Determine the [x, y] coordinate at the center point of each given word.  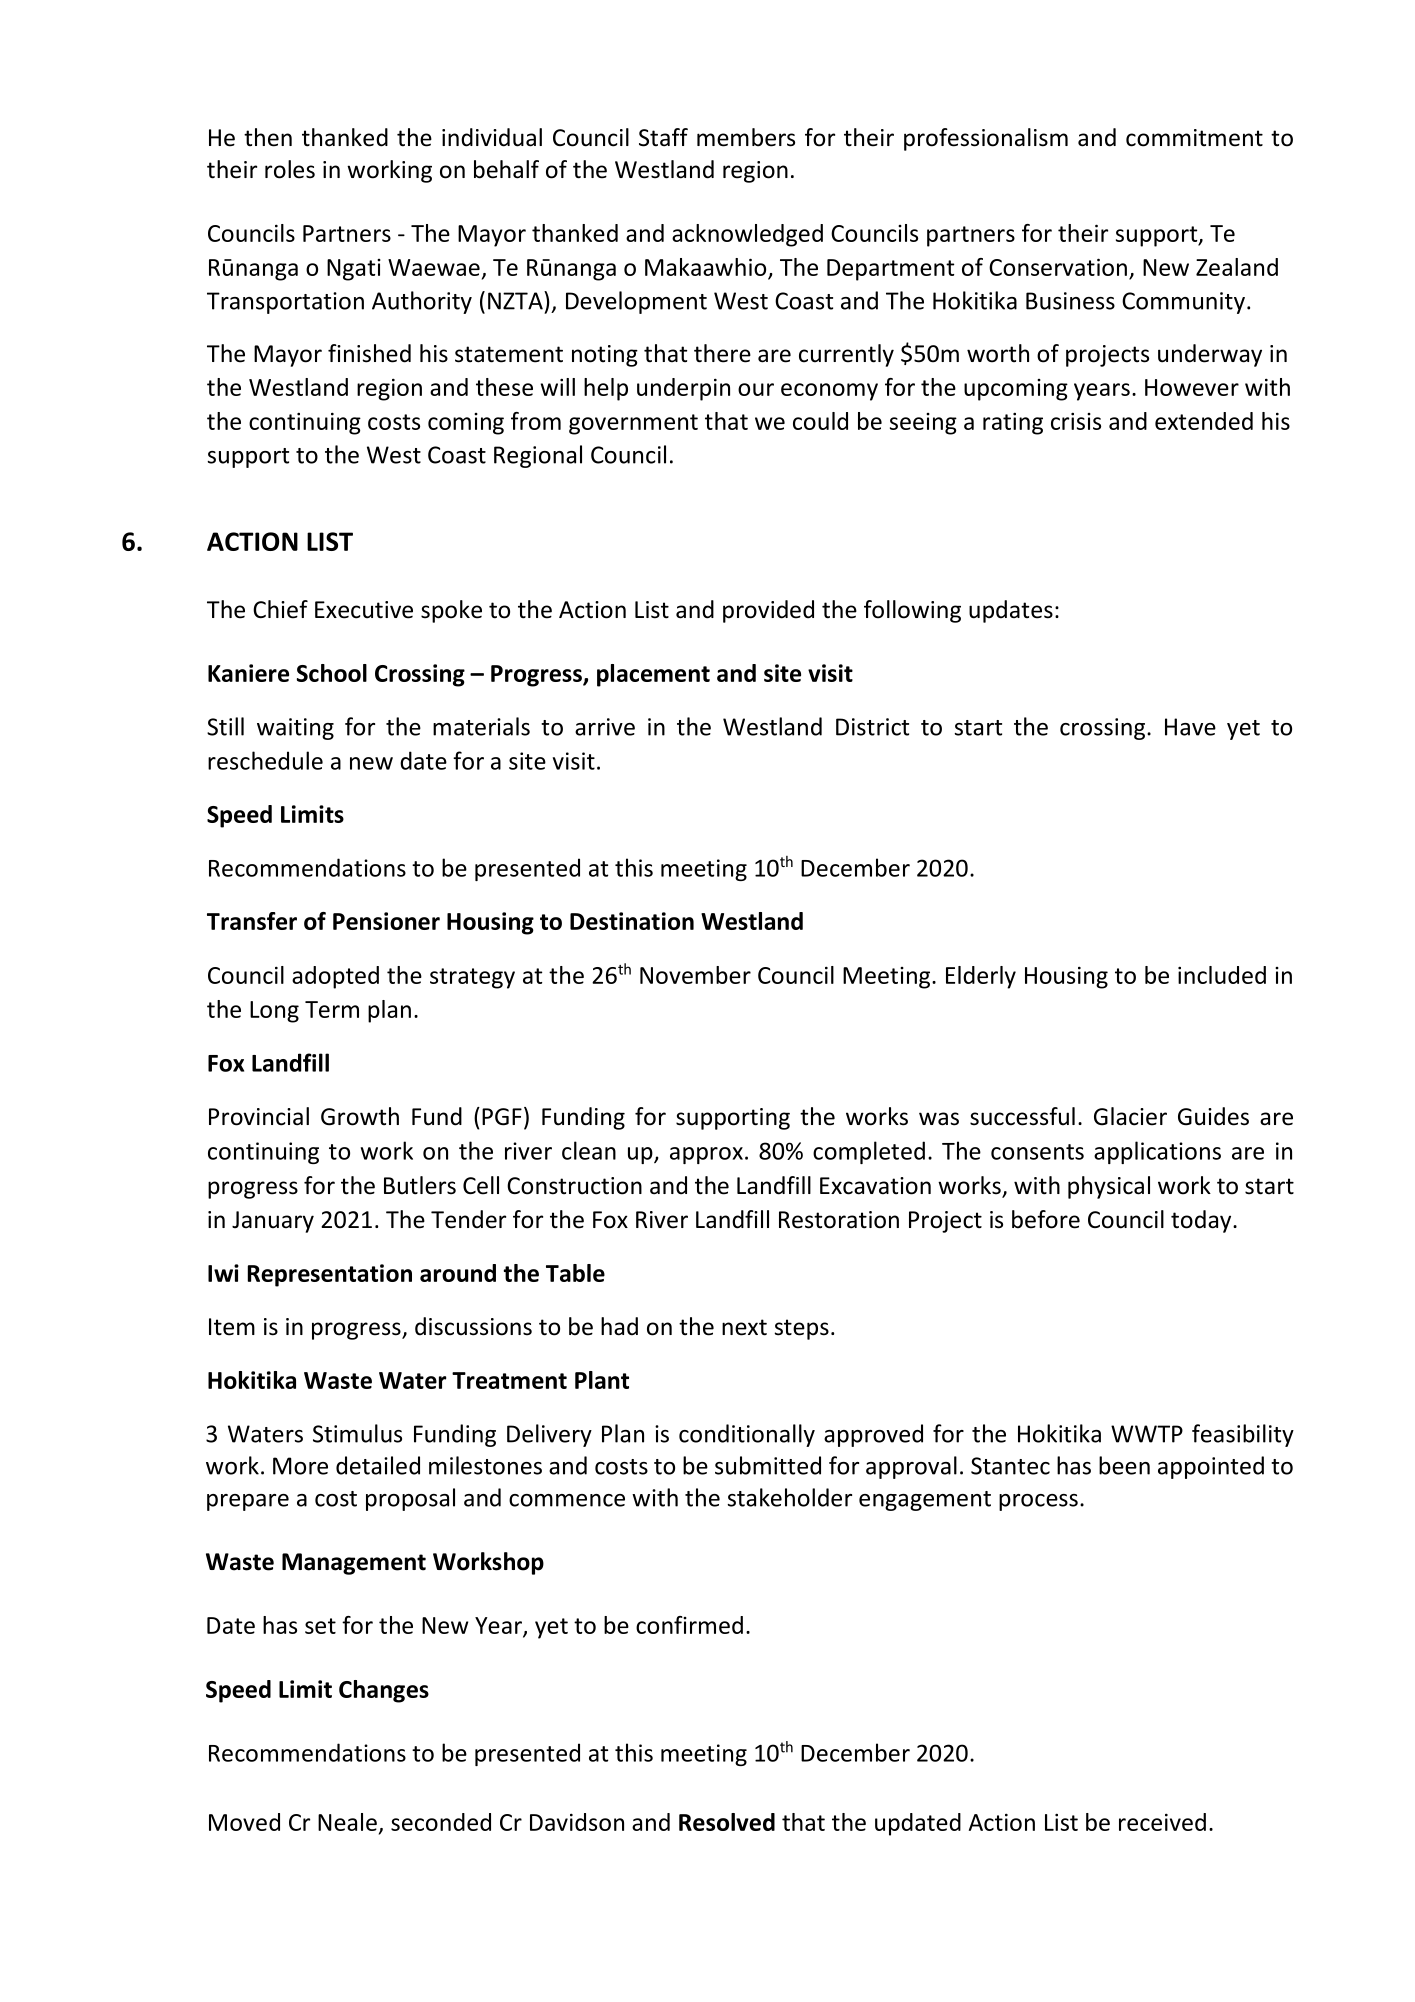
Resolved [727, 1822]
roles [290, 169]
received [1162, 1822]
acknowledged [747, 235]
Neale [347, 1822]
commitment [1194, 138]
